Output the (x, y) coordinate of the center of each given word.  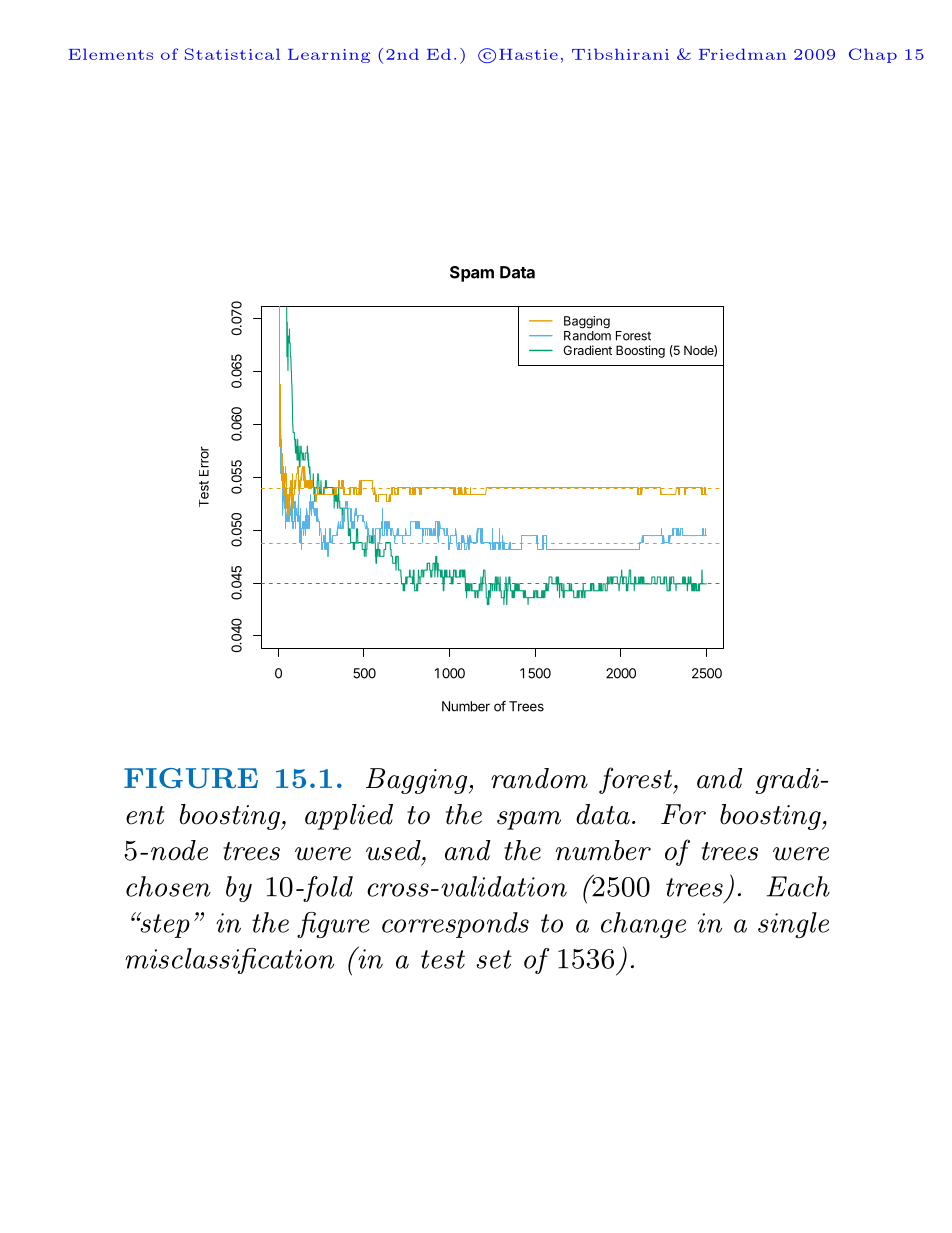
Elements (110, 54)
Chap (873, 55)
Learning (329, 56)
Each (798, 886)
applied (349, 817)
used (394, 850)
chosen (168, 886)
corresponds (455, 925)
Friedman (742, 54)
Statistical (232, 54)
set (494, 959)
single (793, 925)
